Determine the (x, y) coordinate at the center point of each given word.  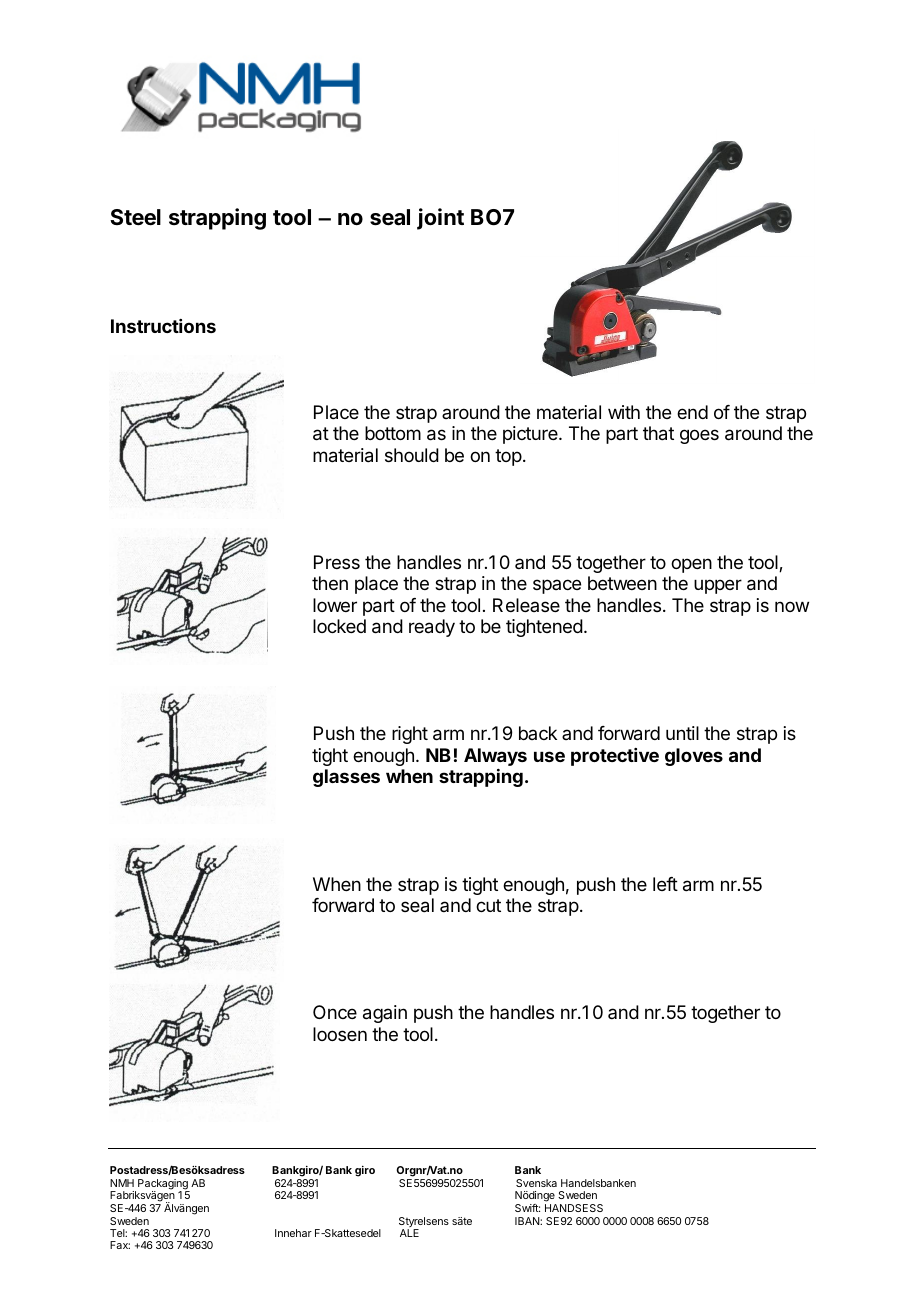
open (691, 565)
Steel (135, 217)
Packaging (164, 1185)
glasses (346, 778)
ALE (409, 1233)
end (692, 412)
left (665, 884)
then (330, 583)
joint (440, 219)
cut (488, 905)
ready (432, 628)
